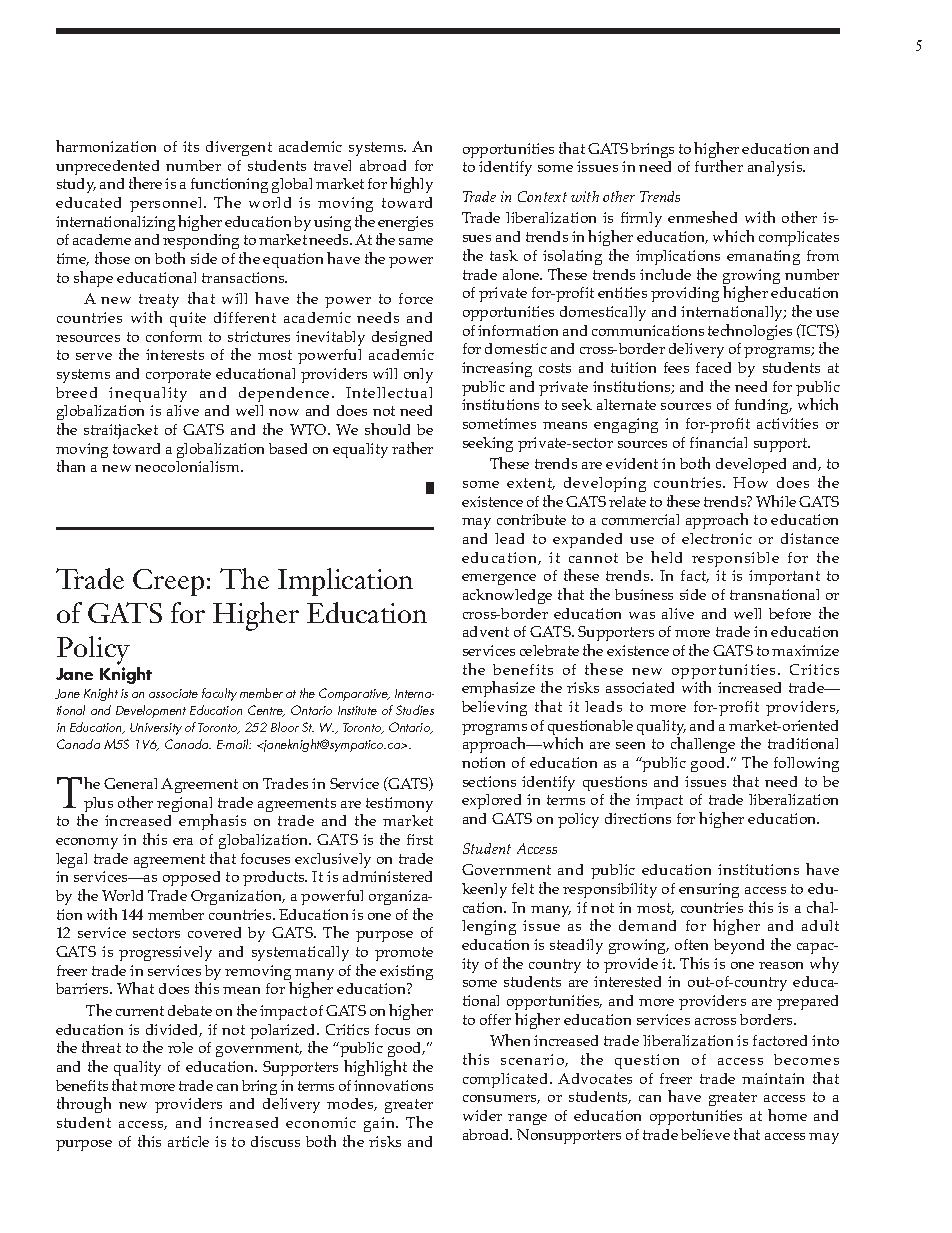 The width and height of the screenshot is (952, 1233). What do you see at coordinates (191, 878) in the screenshot?
I see `opposed` at bounding box center [191, 878].
